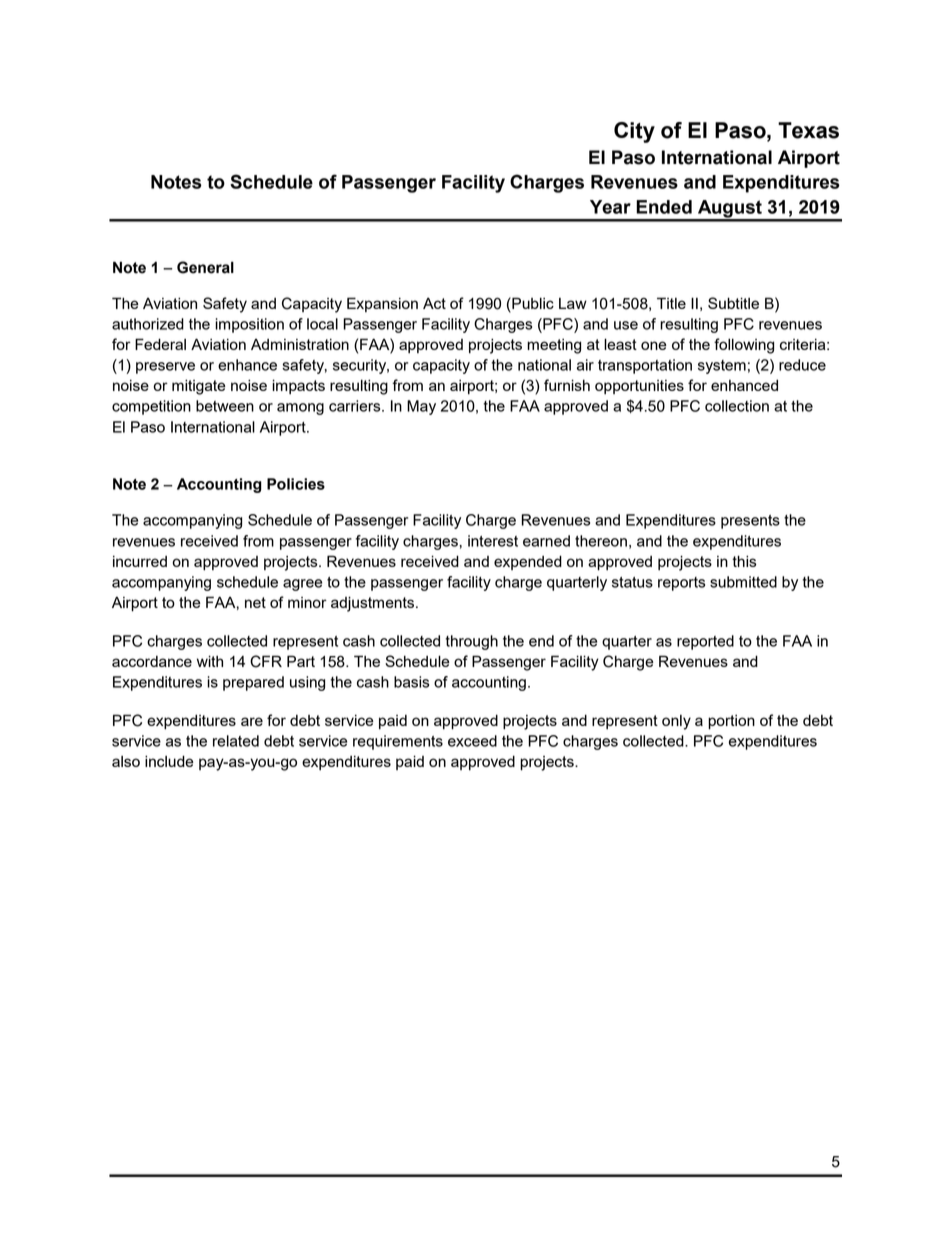 The width and height of the image is (952, 1233). Describe the element at coordinates (296, 484) in the image. I see `Policies` at that location.
